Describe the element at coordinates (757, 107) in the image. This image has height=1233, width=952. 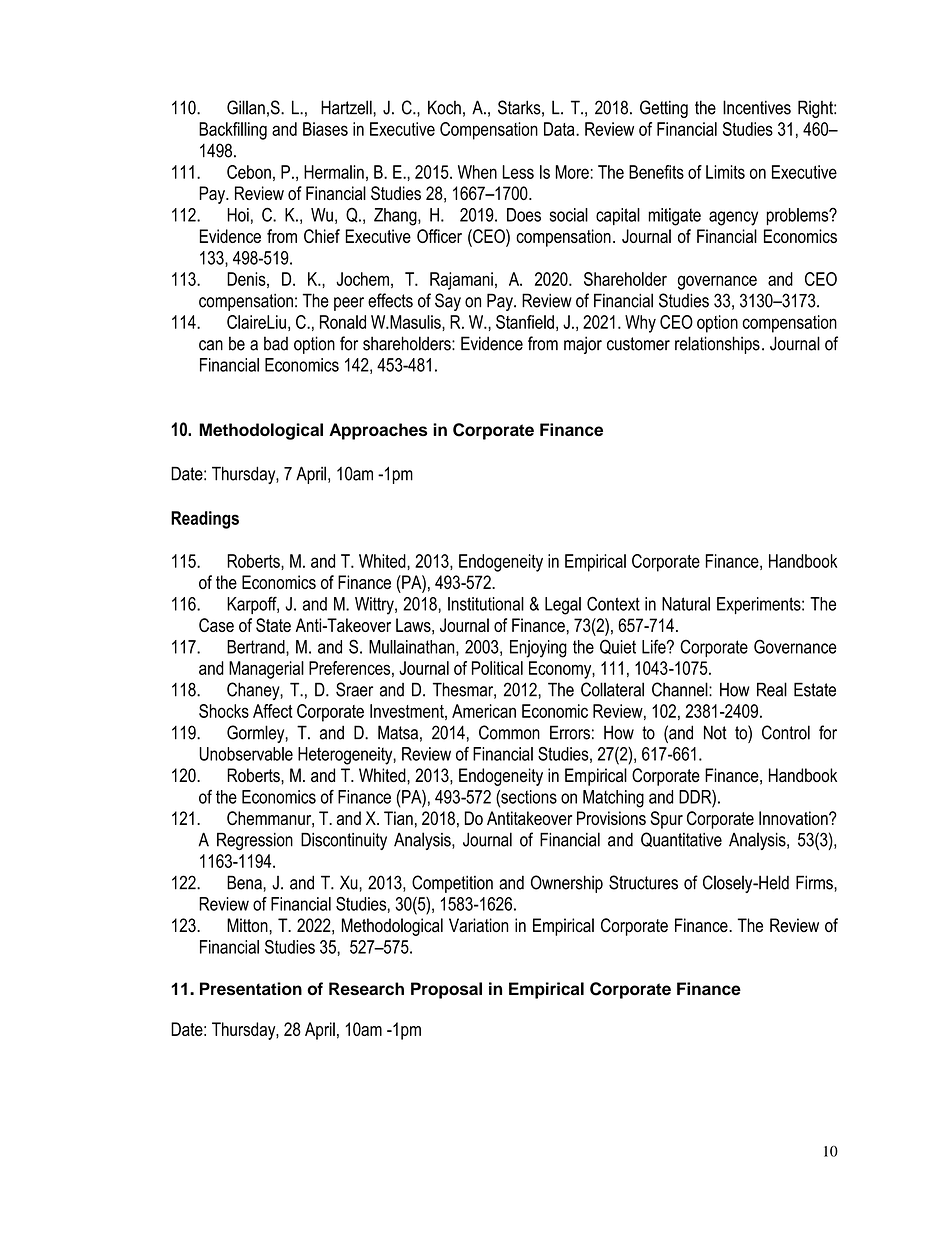
I see `Incentives` at that location.
